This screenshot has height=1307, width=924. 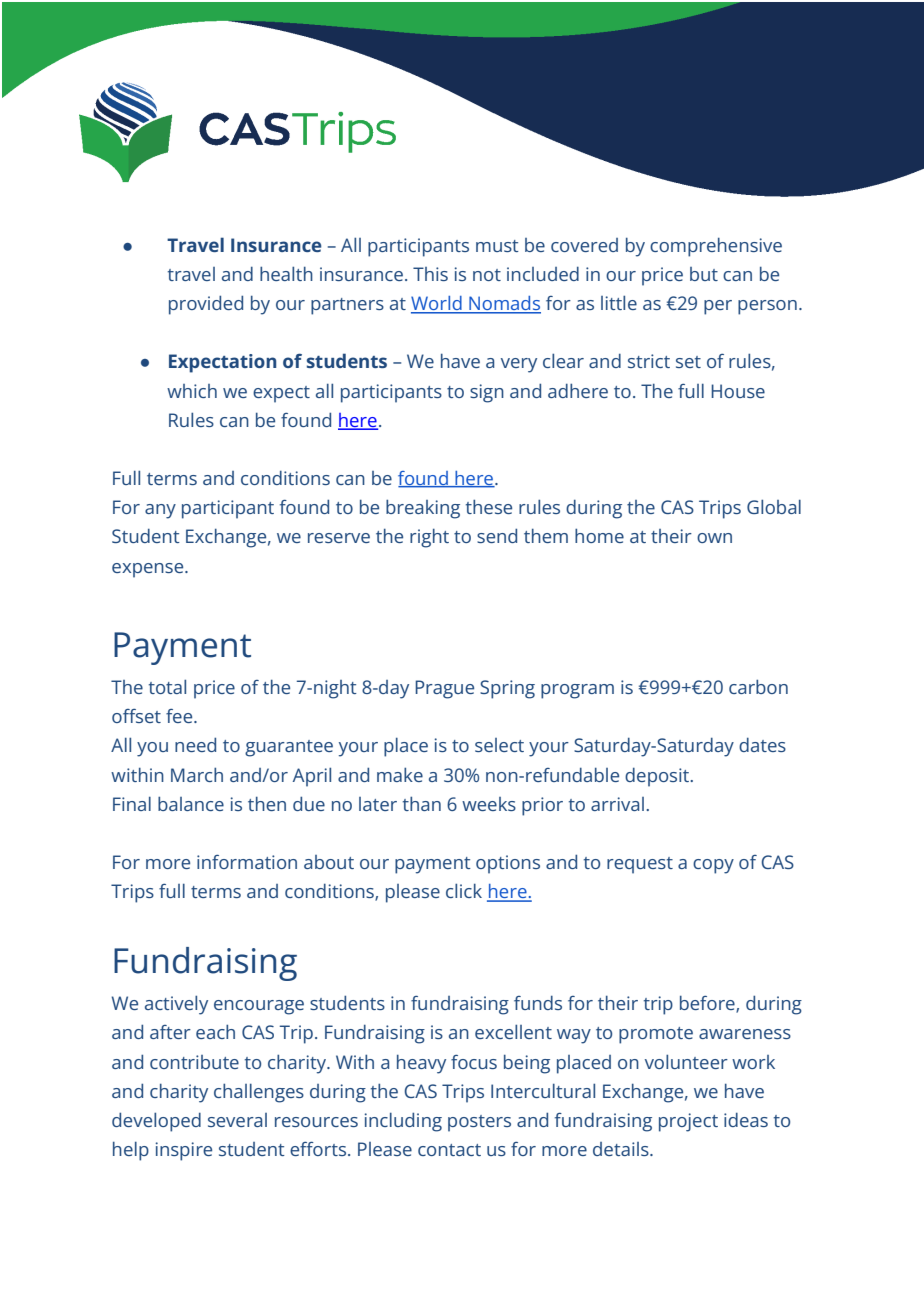 I want to click on copy, so click(x=713, y=866).
